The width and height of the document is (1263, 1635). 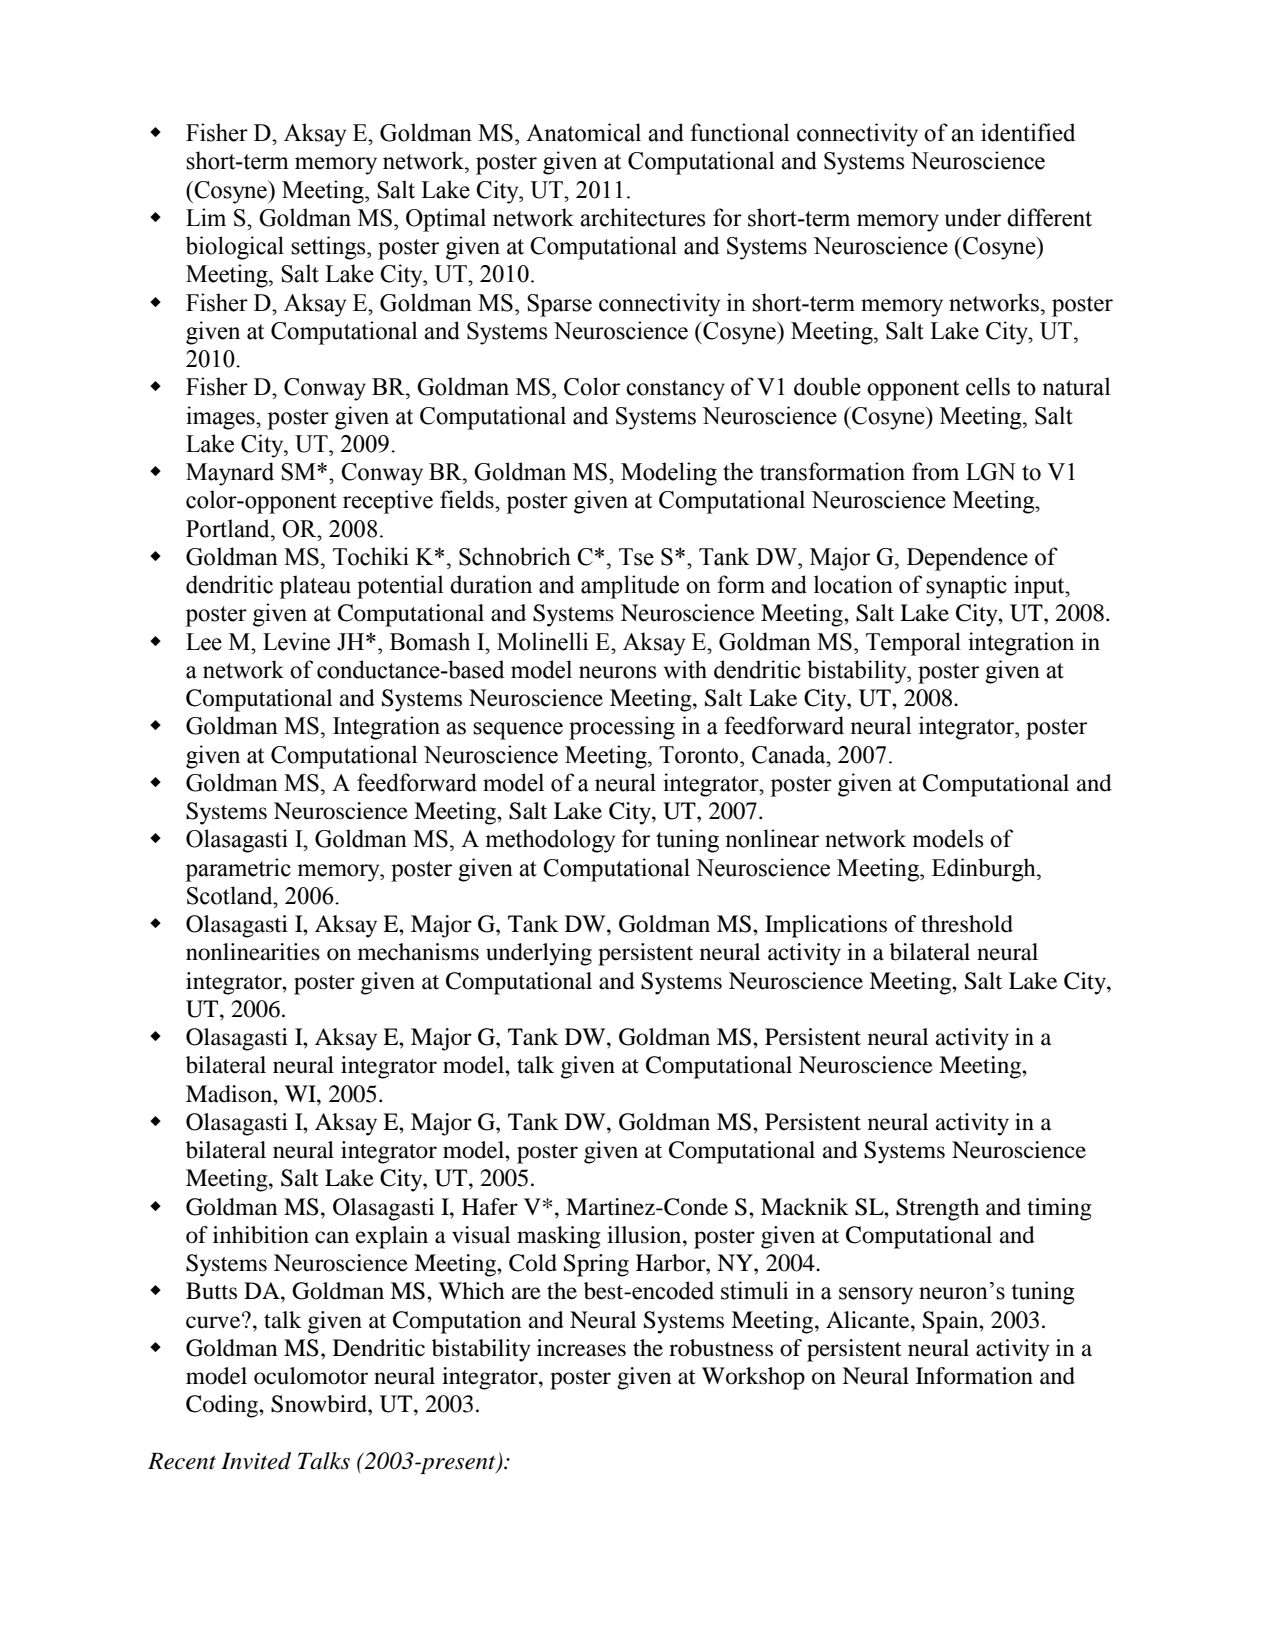 What do you see at coordinates (966, 587) in the document?
I see `synaptic` at bounding box center [966, 587].
